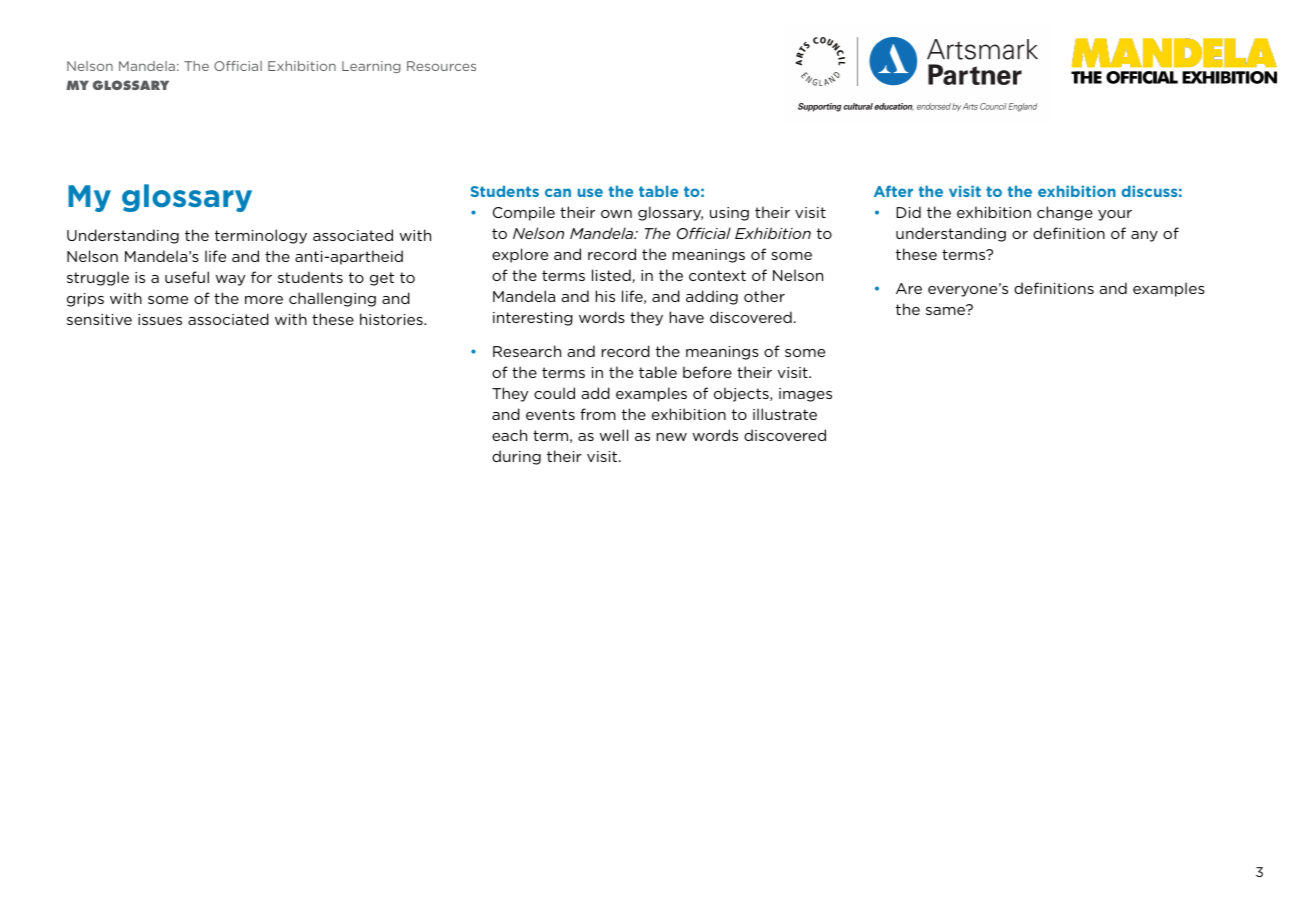  Describe the element at coordinates (509, 435) in the screenshot. I see `each` at that location.
